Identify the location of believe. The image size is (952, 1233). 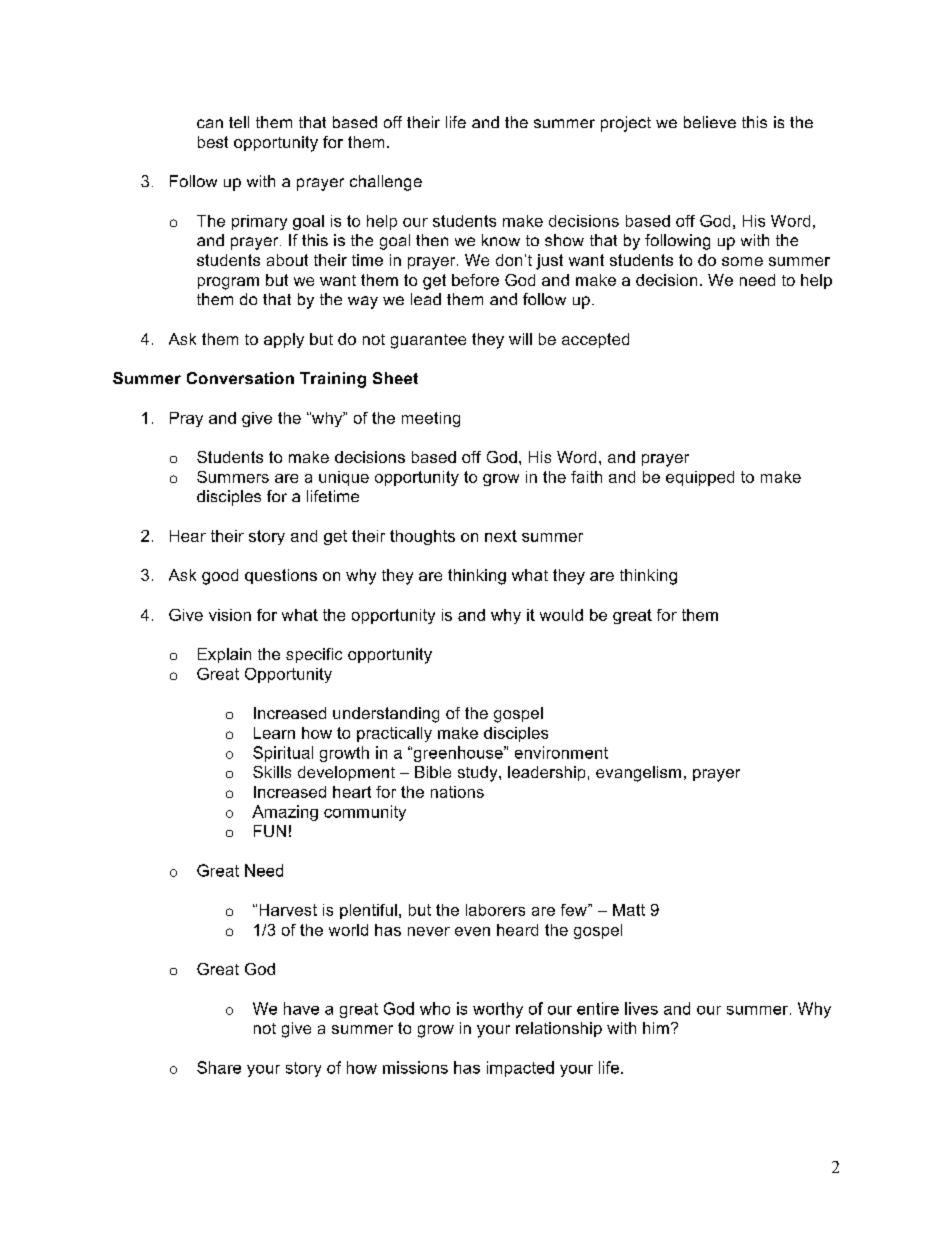
(710, 122).
